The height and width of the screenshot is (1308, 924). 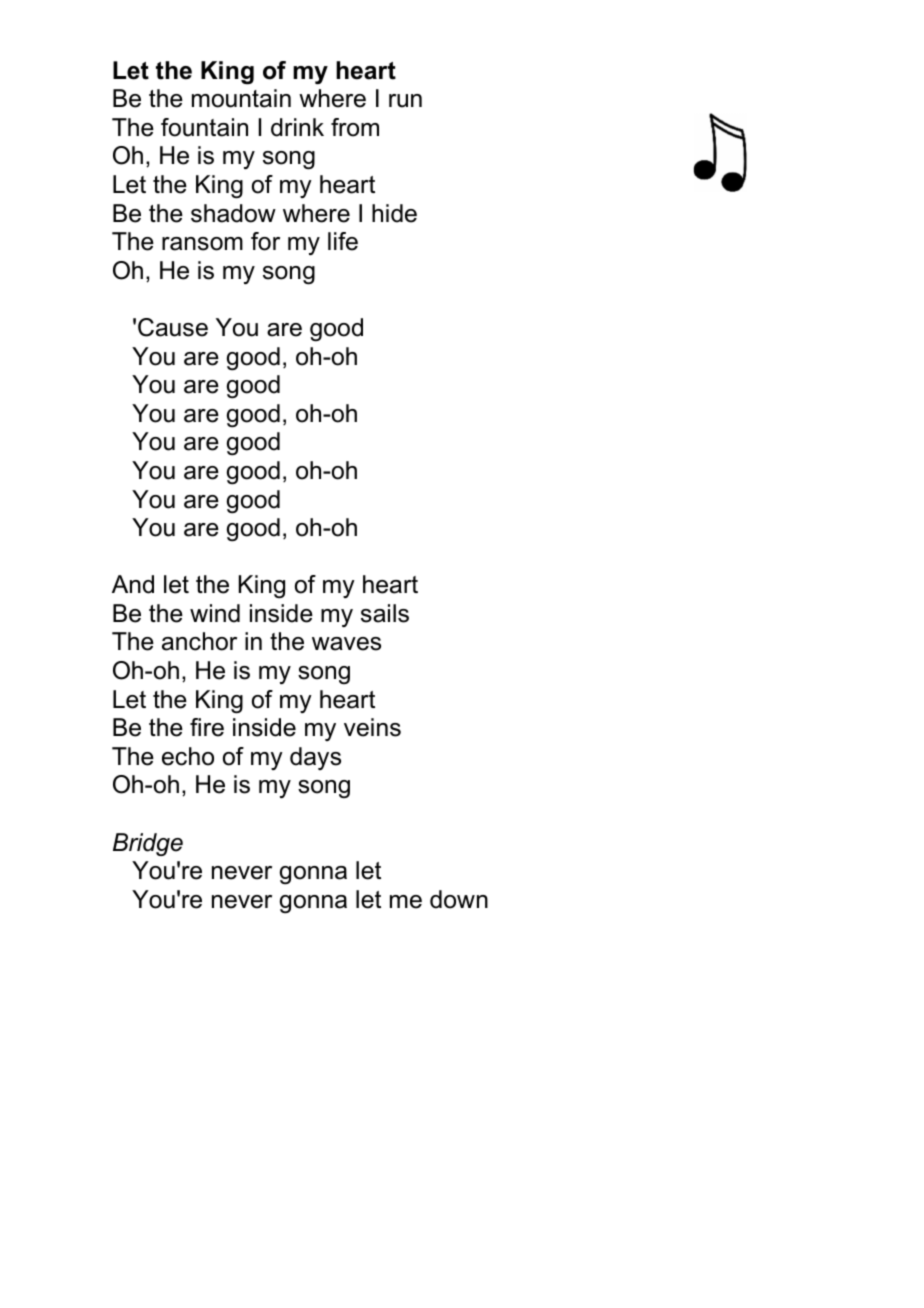 I want to click on wind, so click(x=215, y=613).
